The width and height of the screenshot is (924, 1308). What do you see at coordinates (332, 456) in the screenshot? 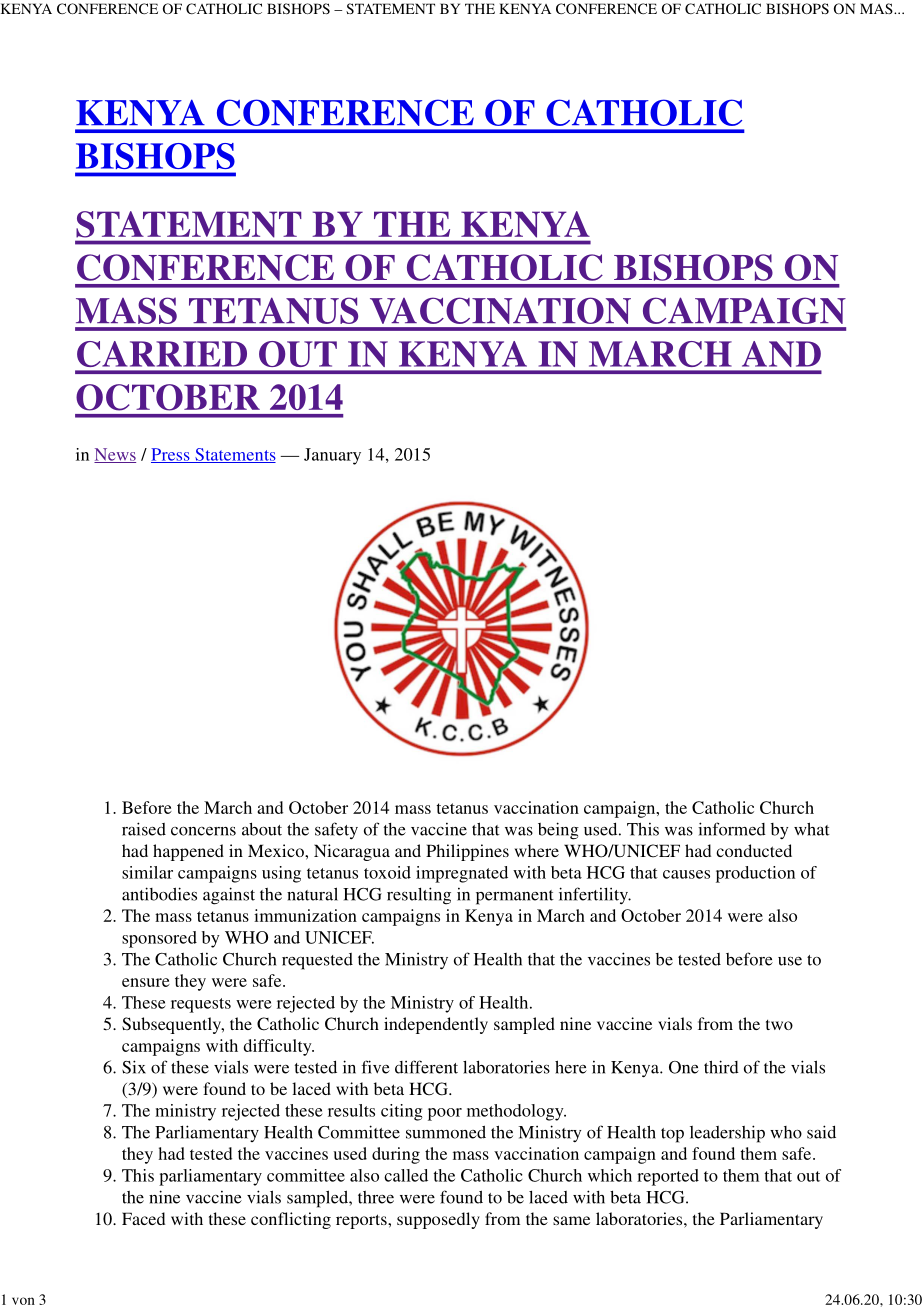
I see `January` at bounding box center [332, 456].
